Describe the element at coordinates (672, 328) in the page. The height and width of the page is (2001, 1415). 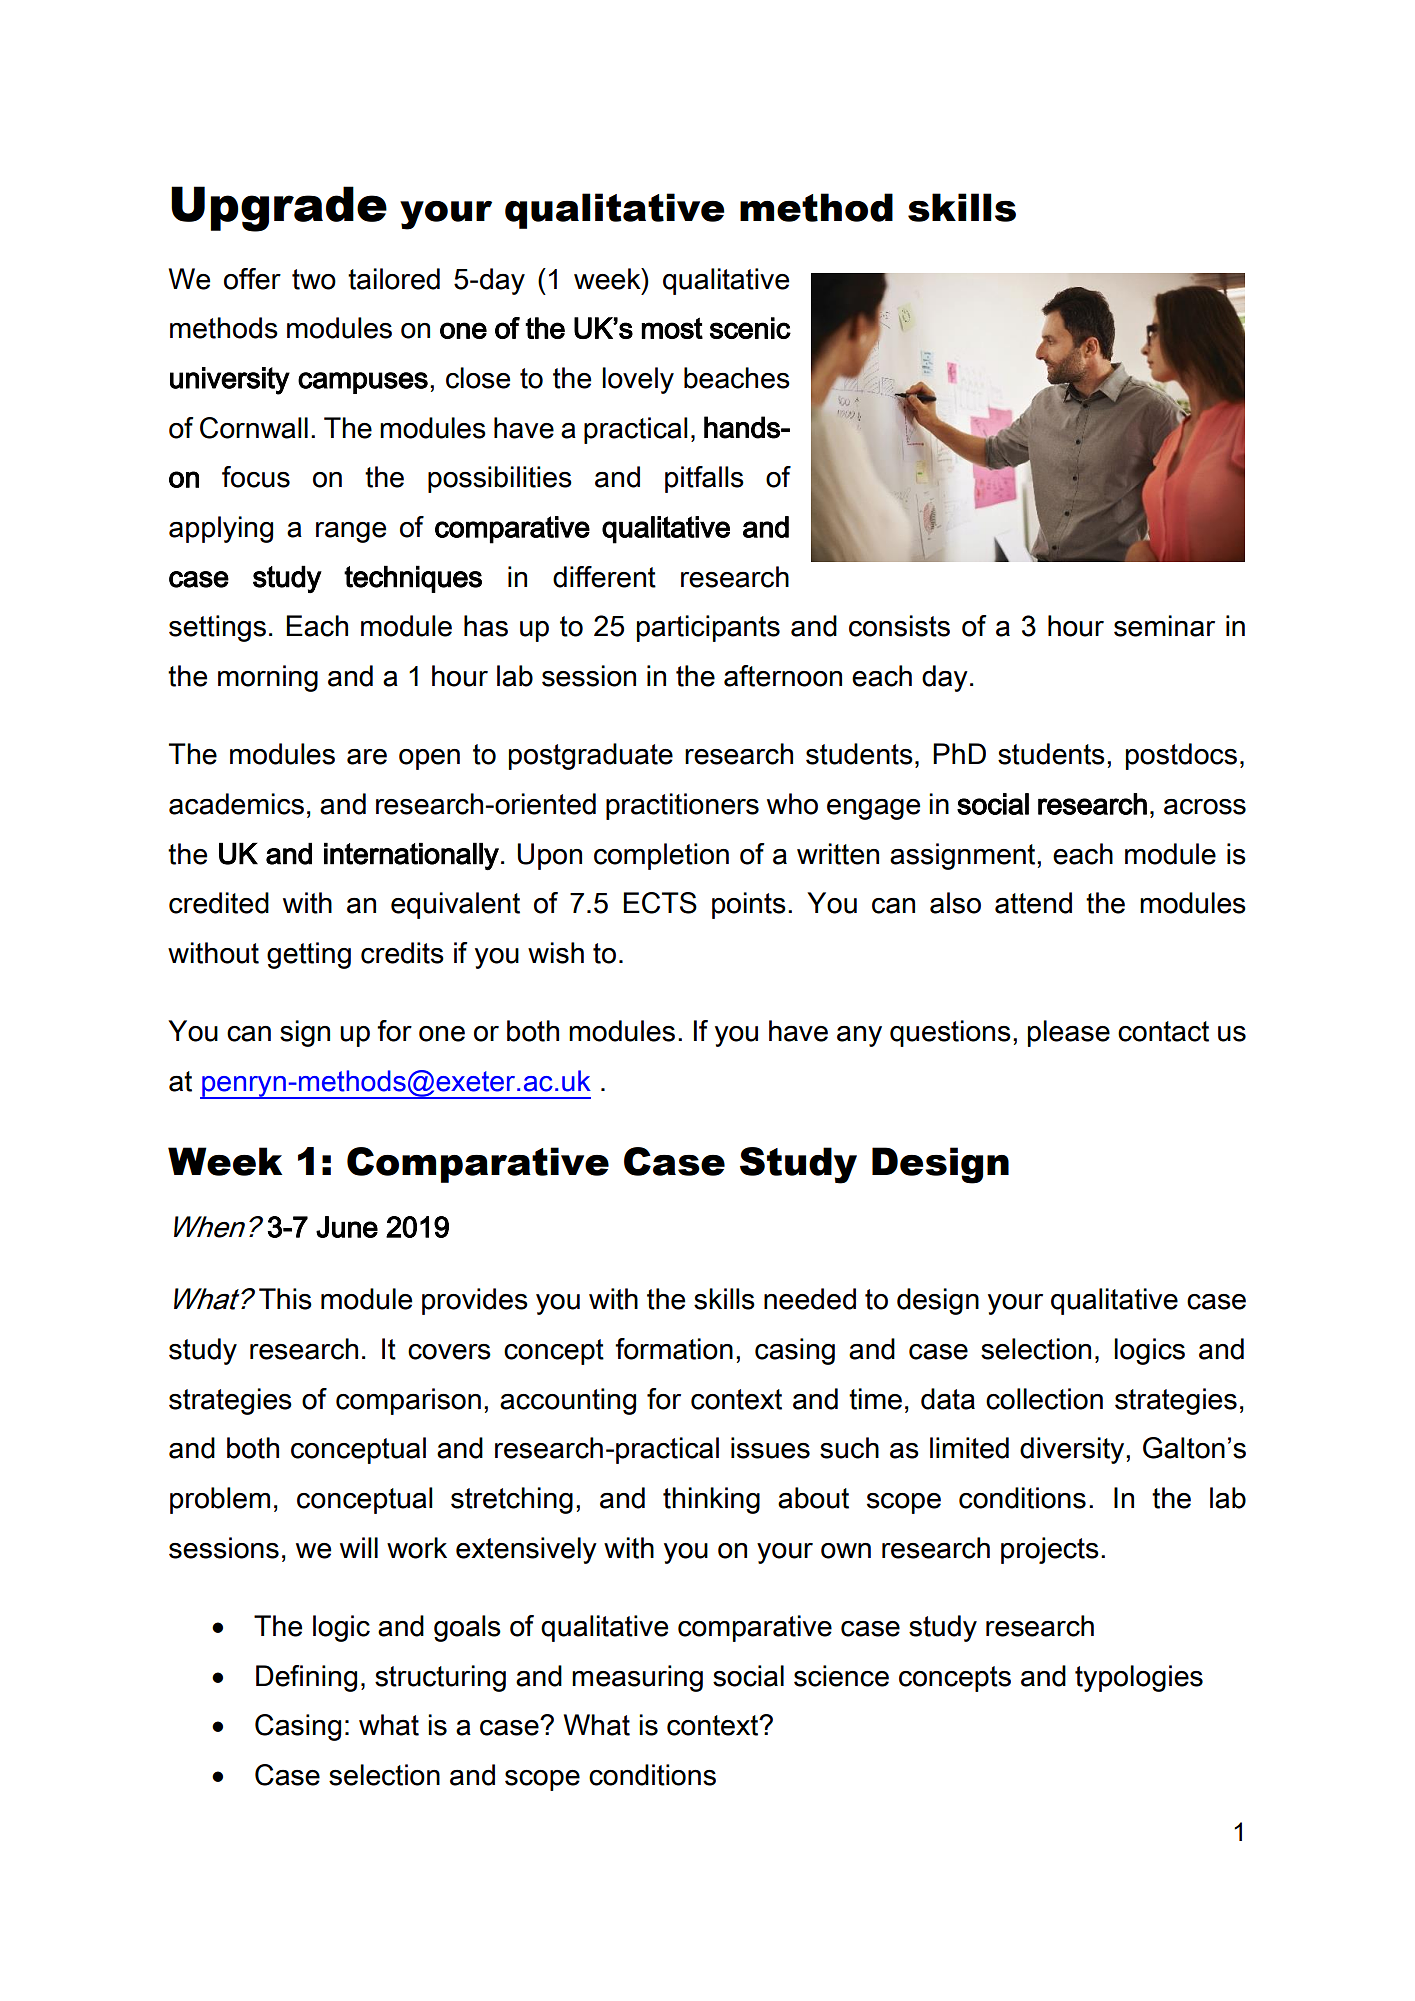
I see `most` at that location.
